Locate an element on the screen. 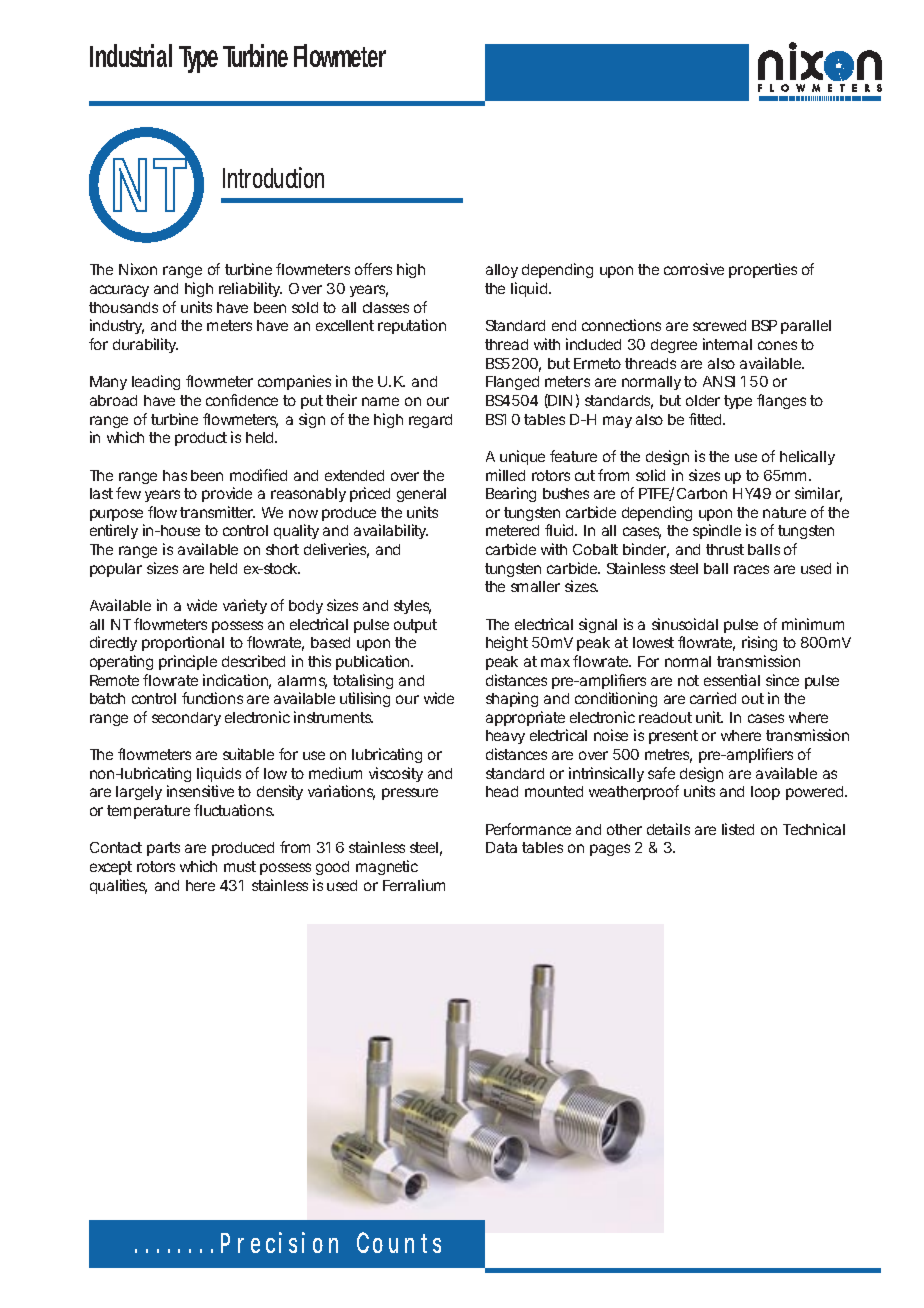 This screenshot has height=1308, width=924. has is located at coordinates (175, 475).
